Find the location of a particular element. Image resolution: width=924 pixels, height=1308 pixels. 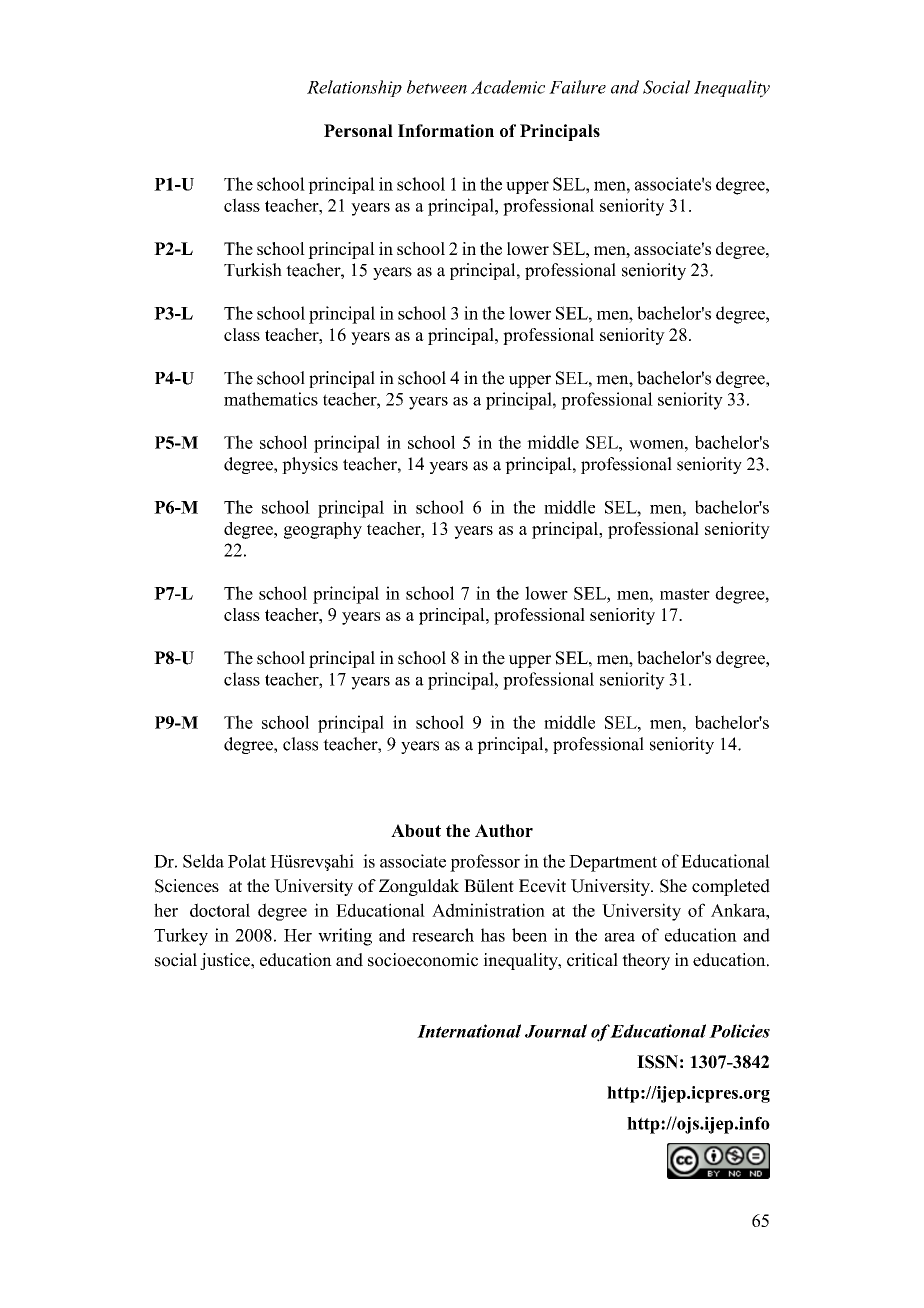

Author is located at coordinates (504, 830).
